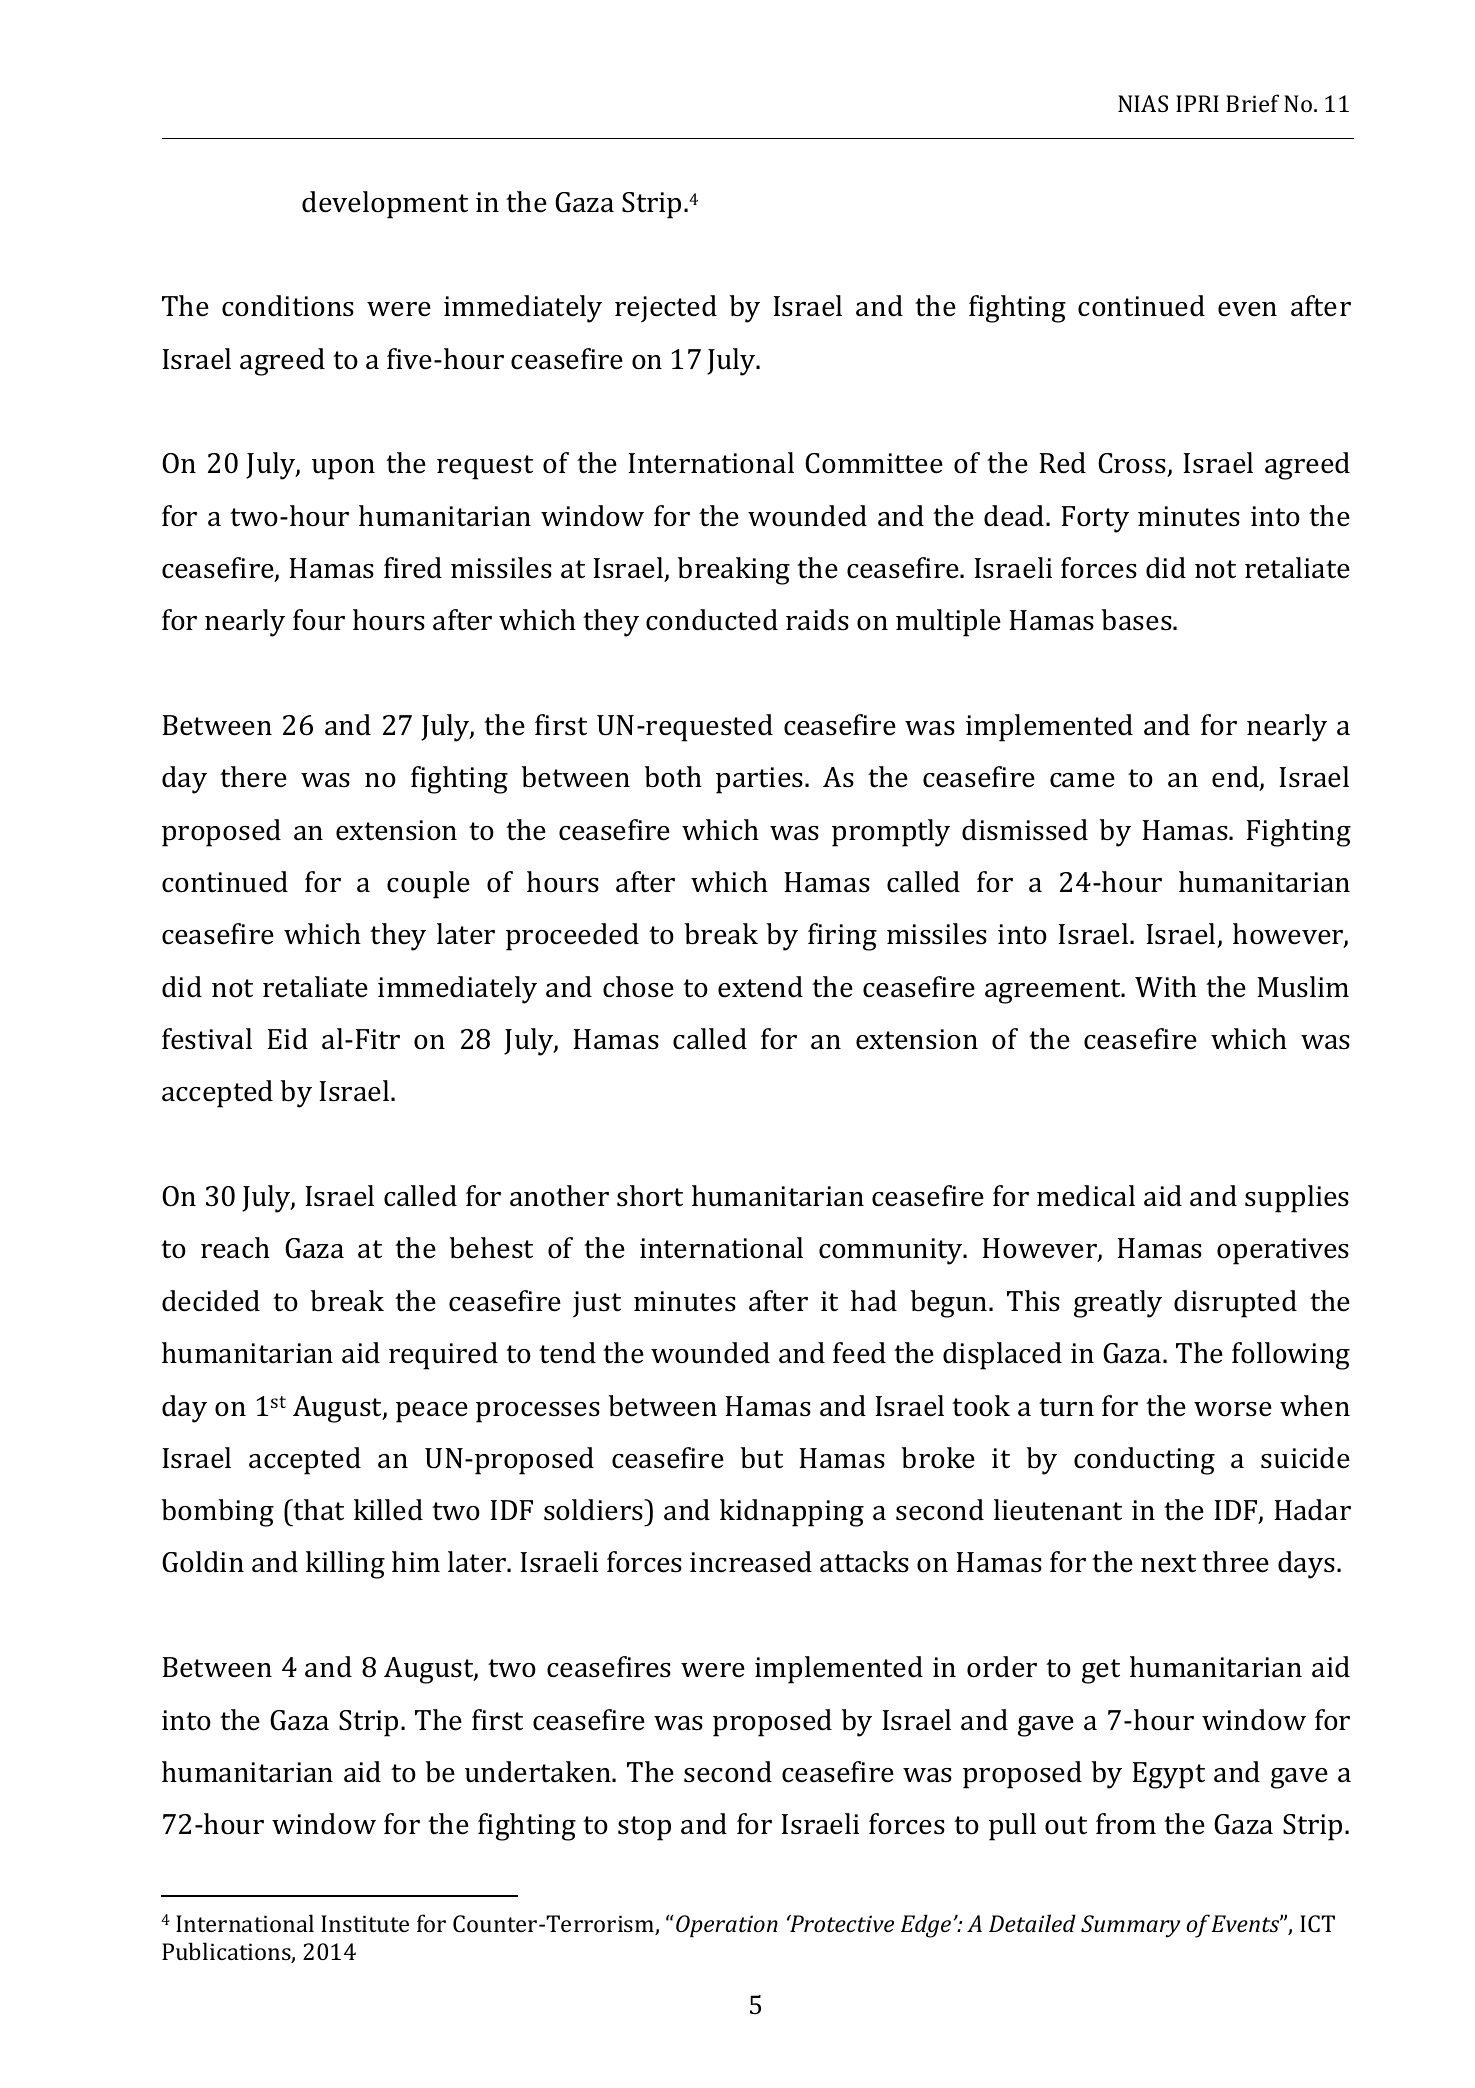 The height and width of the screenshot is (2088, 1475). What do you see at coordinates (666, 308) in the screenshot?
I see `rejected` at bounding box center [666, 308].
